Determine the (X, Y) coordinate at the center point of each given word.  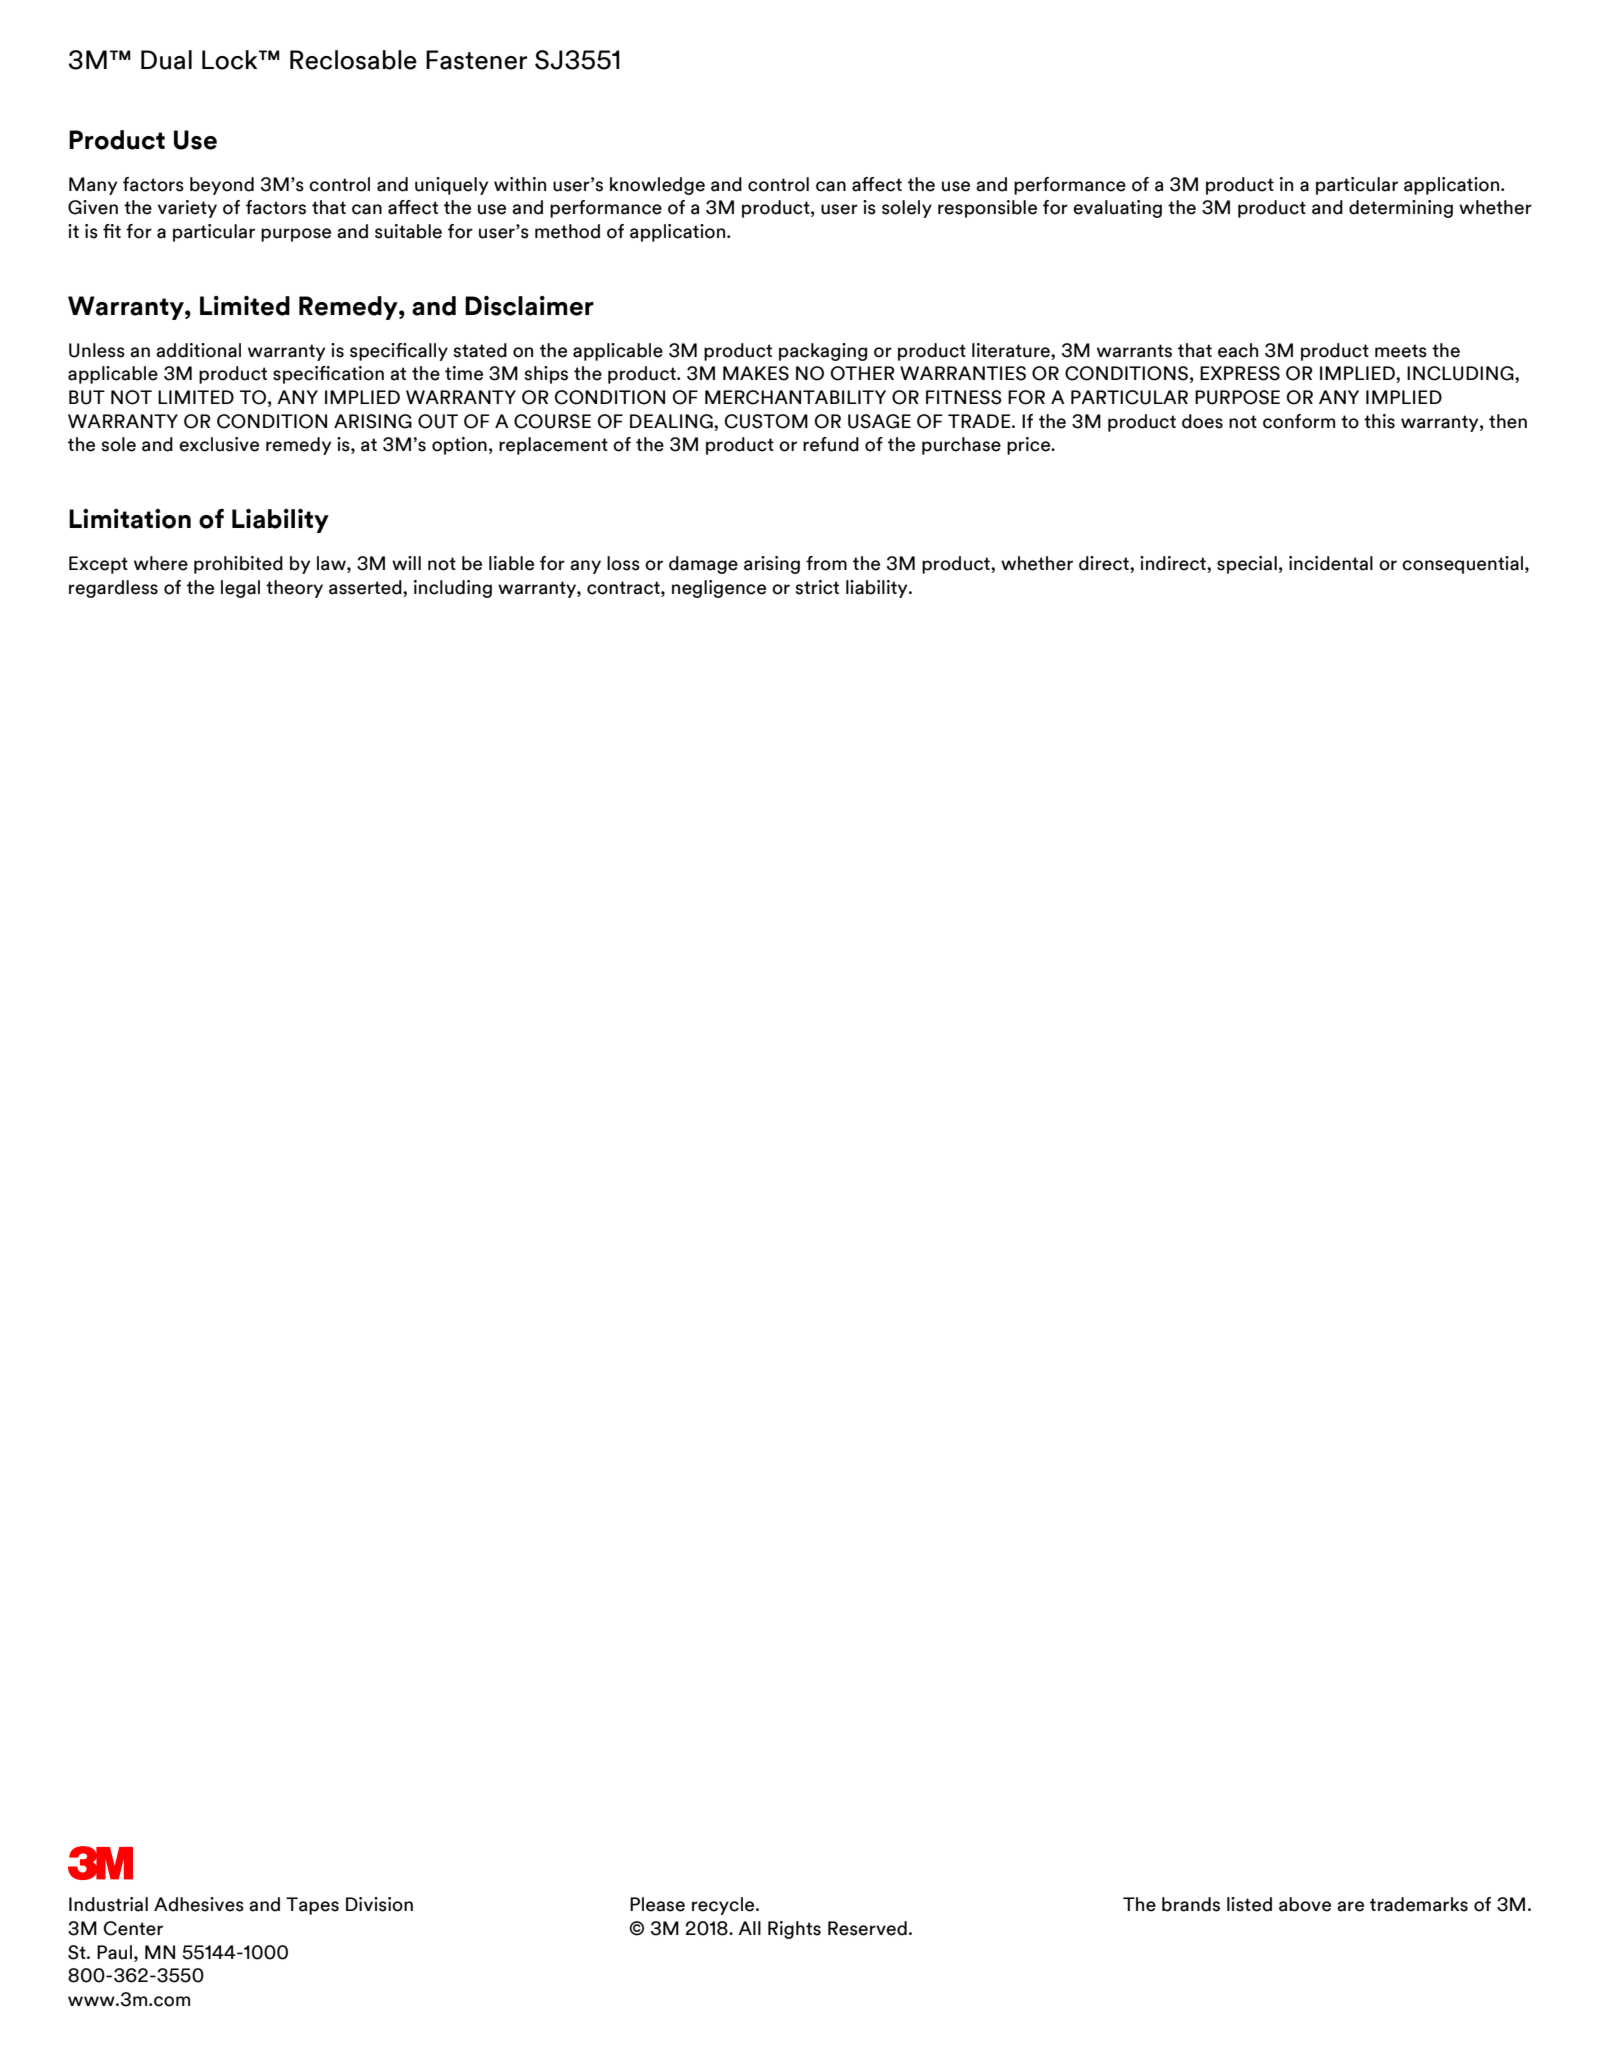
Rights (794, 1930)
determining (1401, 209)
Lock (231, 60)
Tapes (312, 1906)
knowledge (657, 186)
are (1350, 1906)
